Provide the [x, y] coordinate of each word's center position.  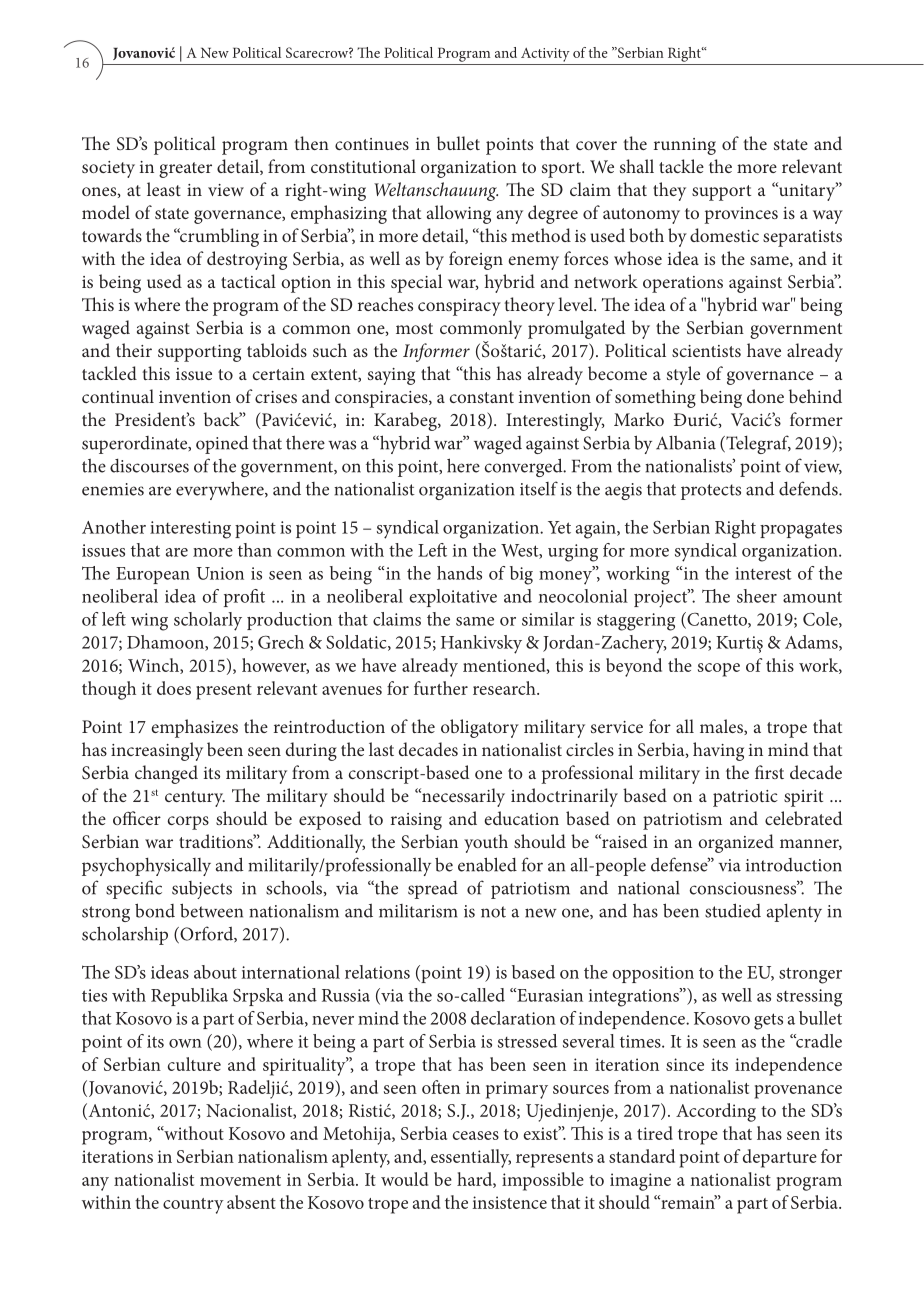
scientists [706, 351]
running [685, 146]
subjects [202, 890]
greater [185, 170]
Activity [545, 55]
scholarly [208, 621]
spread [433, 890]
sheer [757, 596]
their [134, 350]
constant [482, 397]
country [193, 1206]
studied [733, 910]
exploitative [453, 598]
